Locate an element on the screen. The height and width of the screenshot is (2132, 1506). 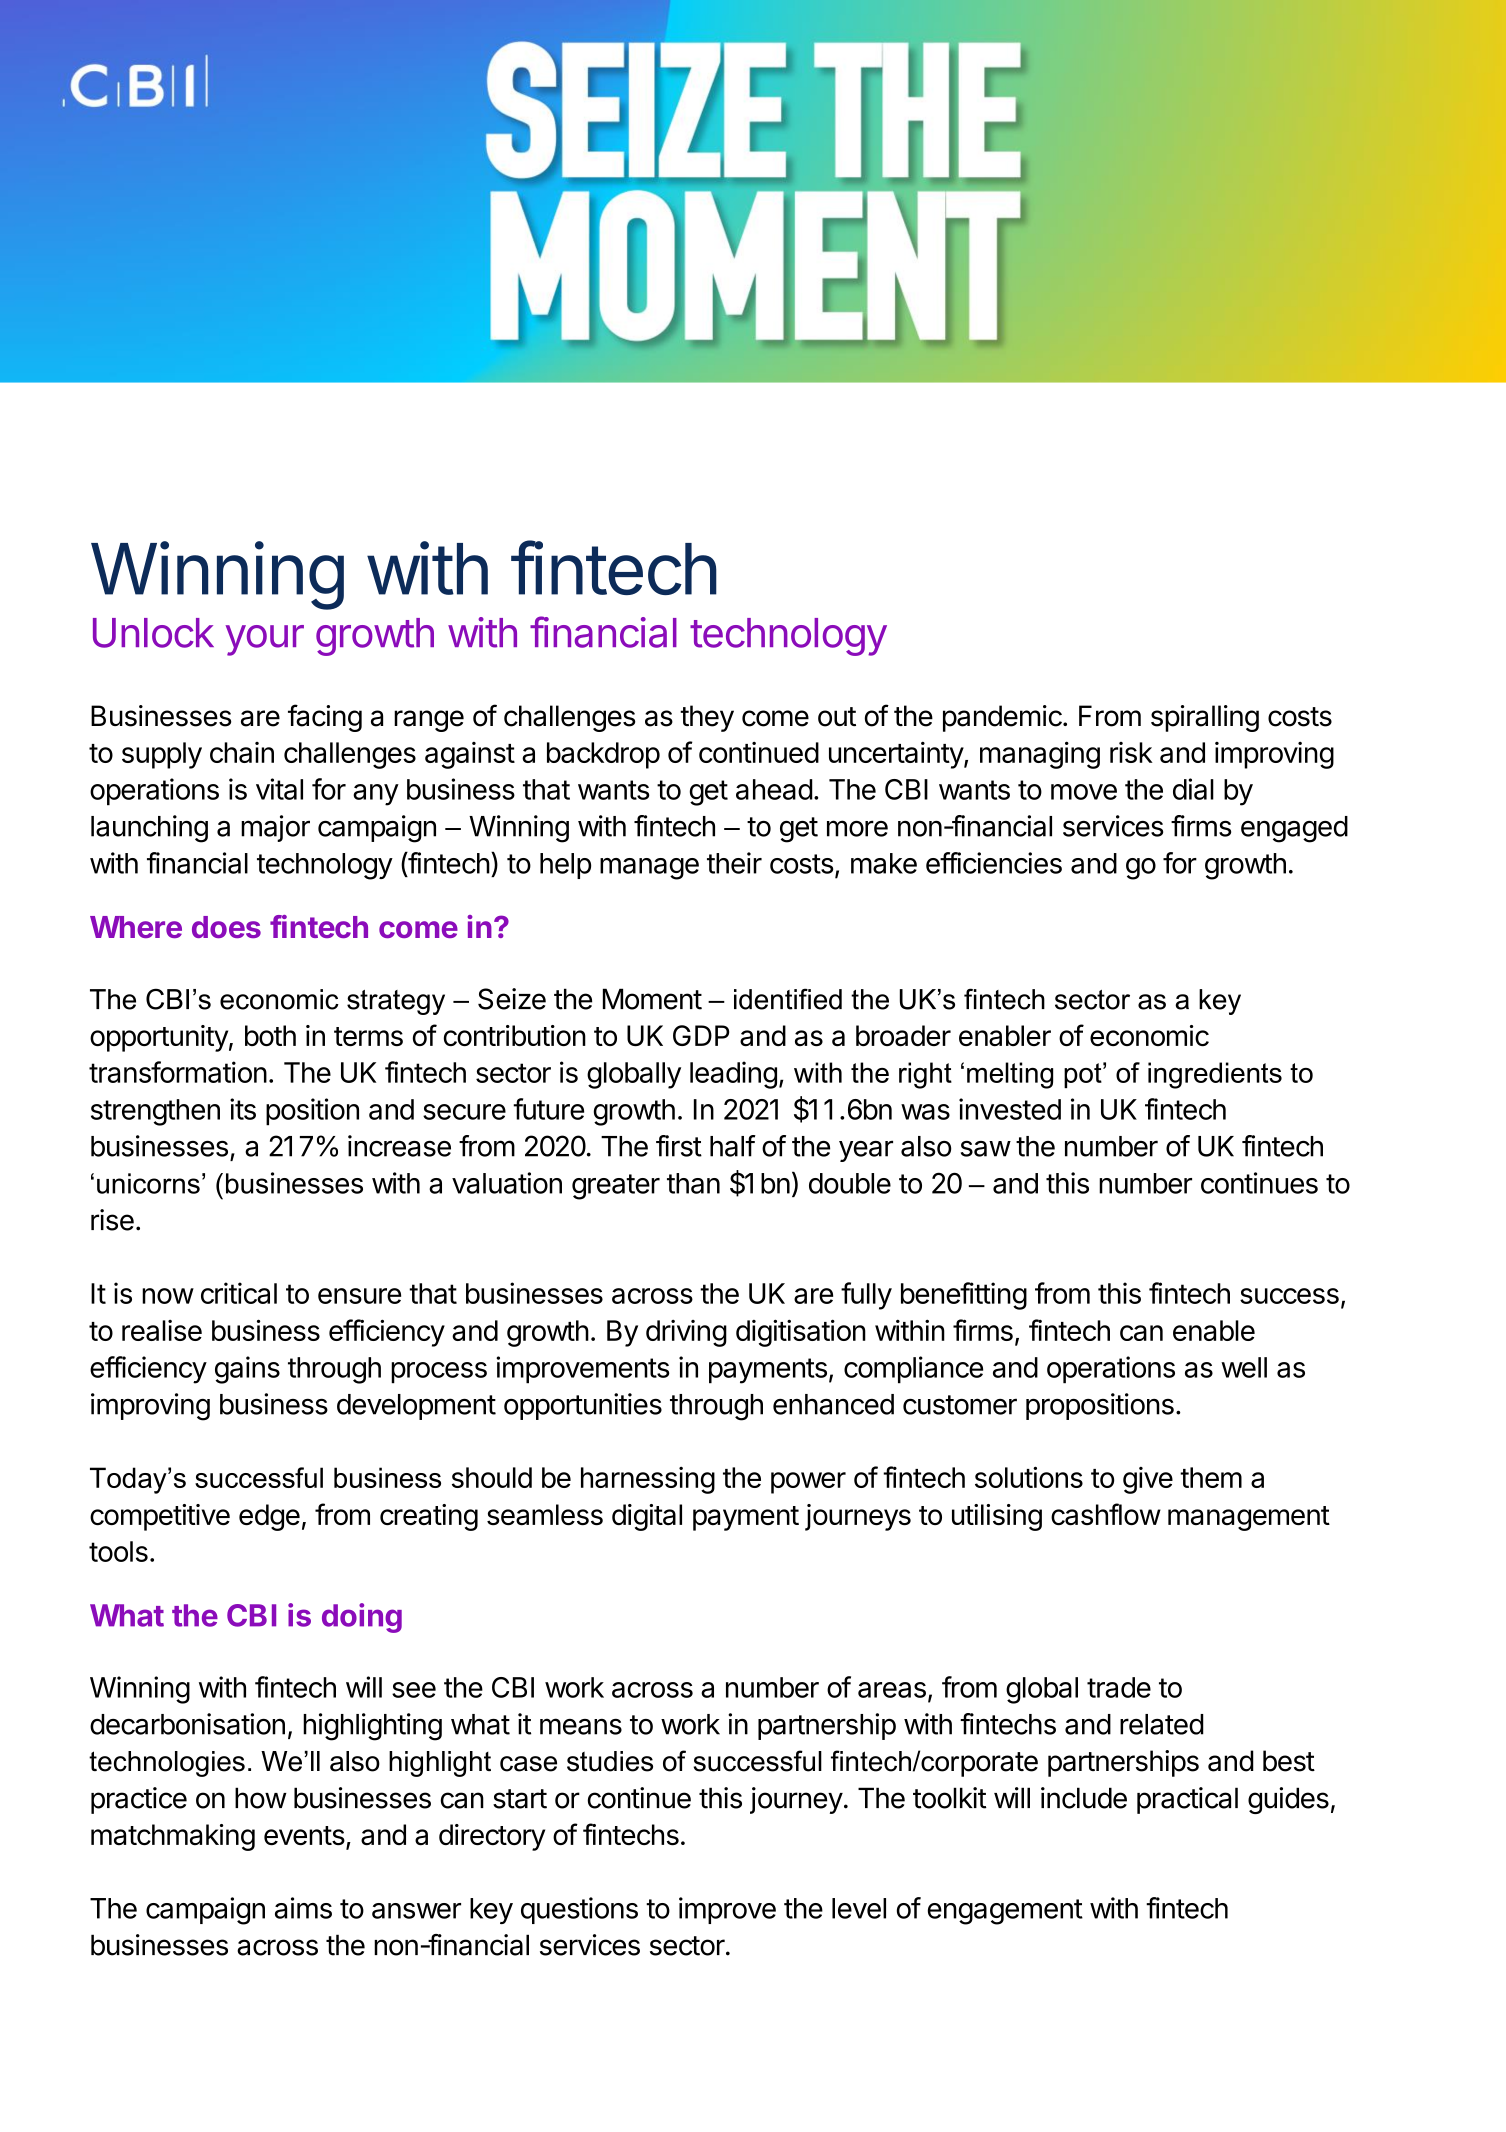
ingredients is located at coordinates (1215, 1075).
